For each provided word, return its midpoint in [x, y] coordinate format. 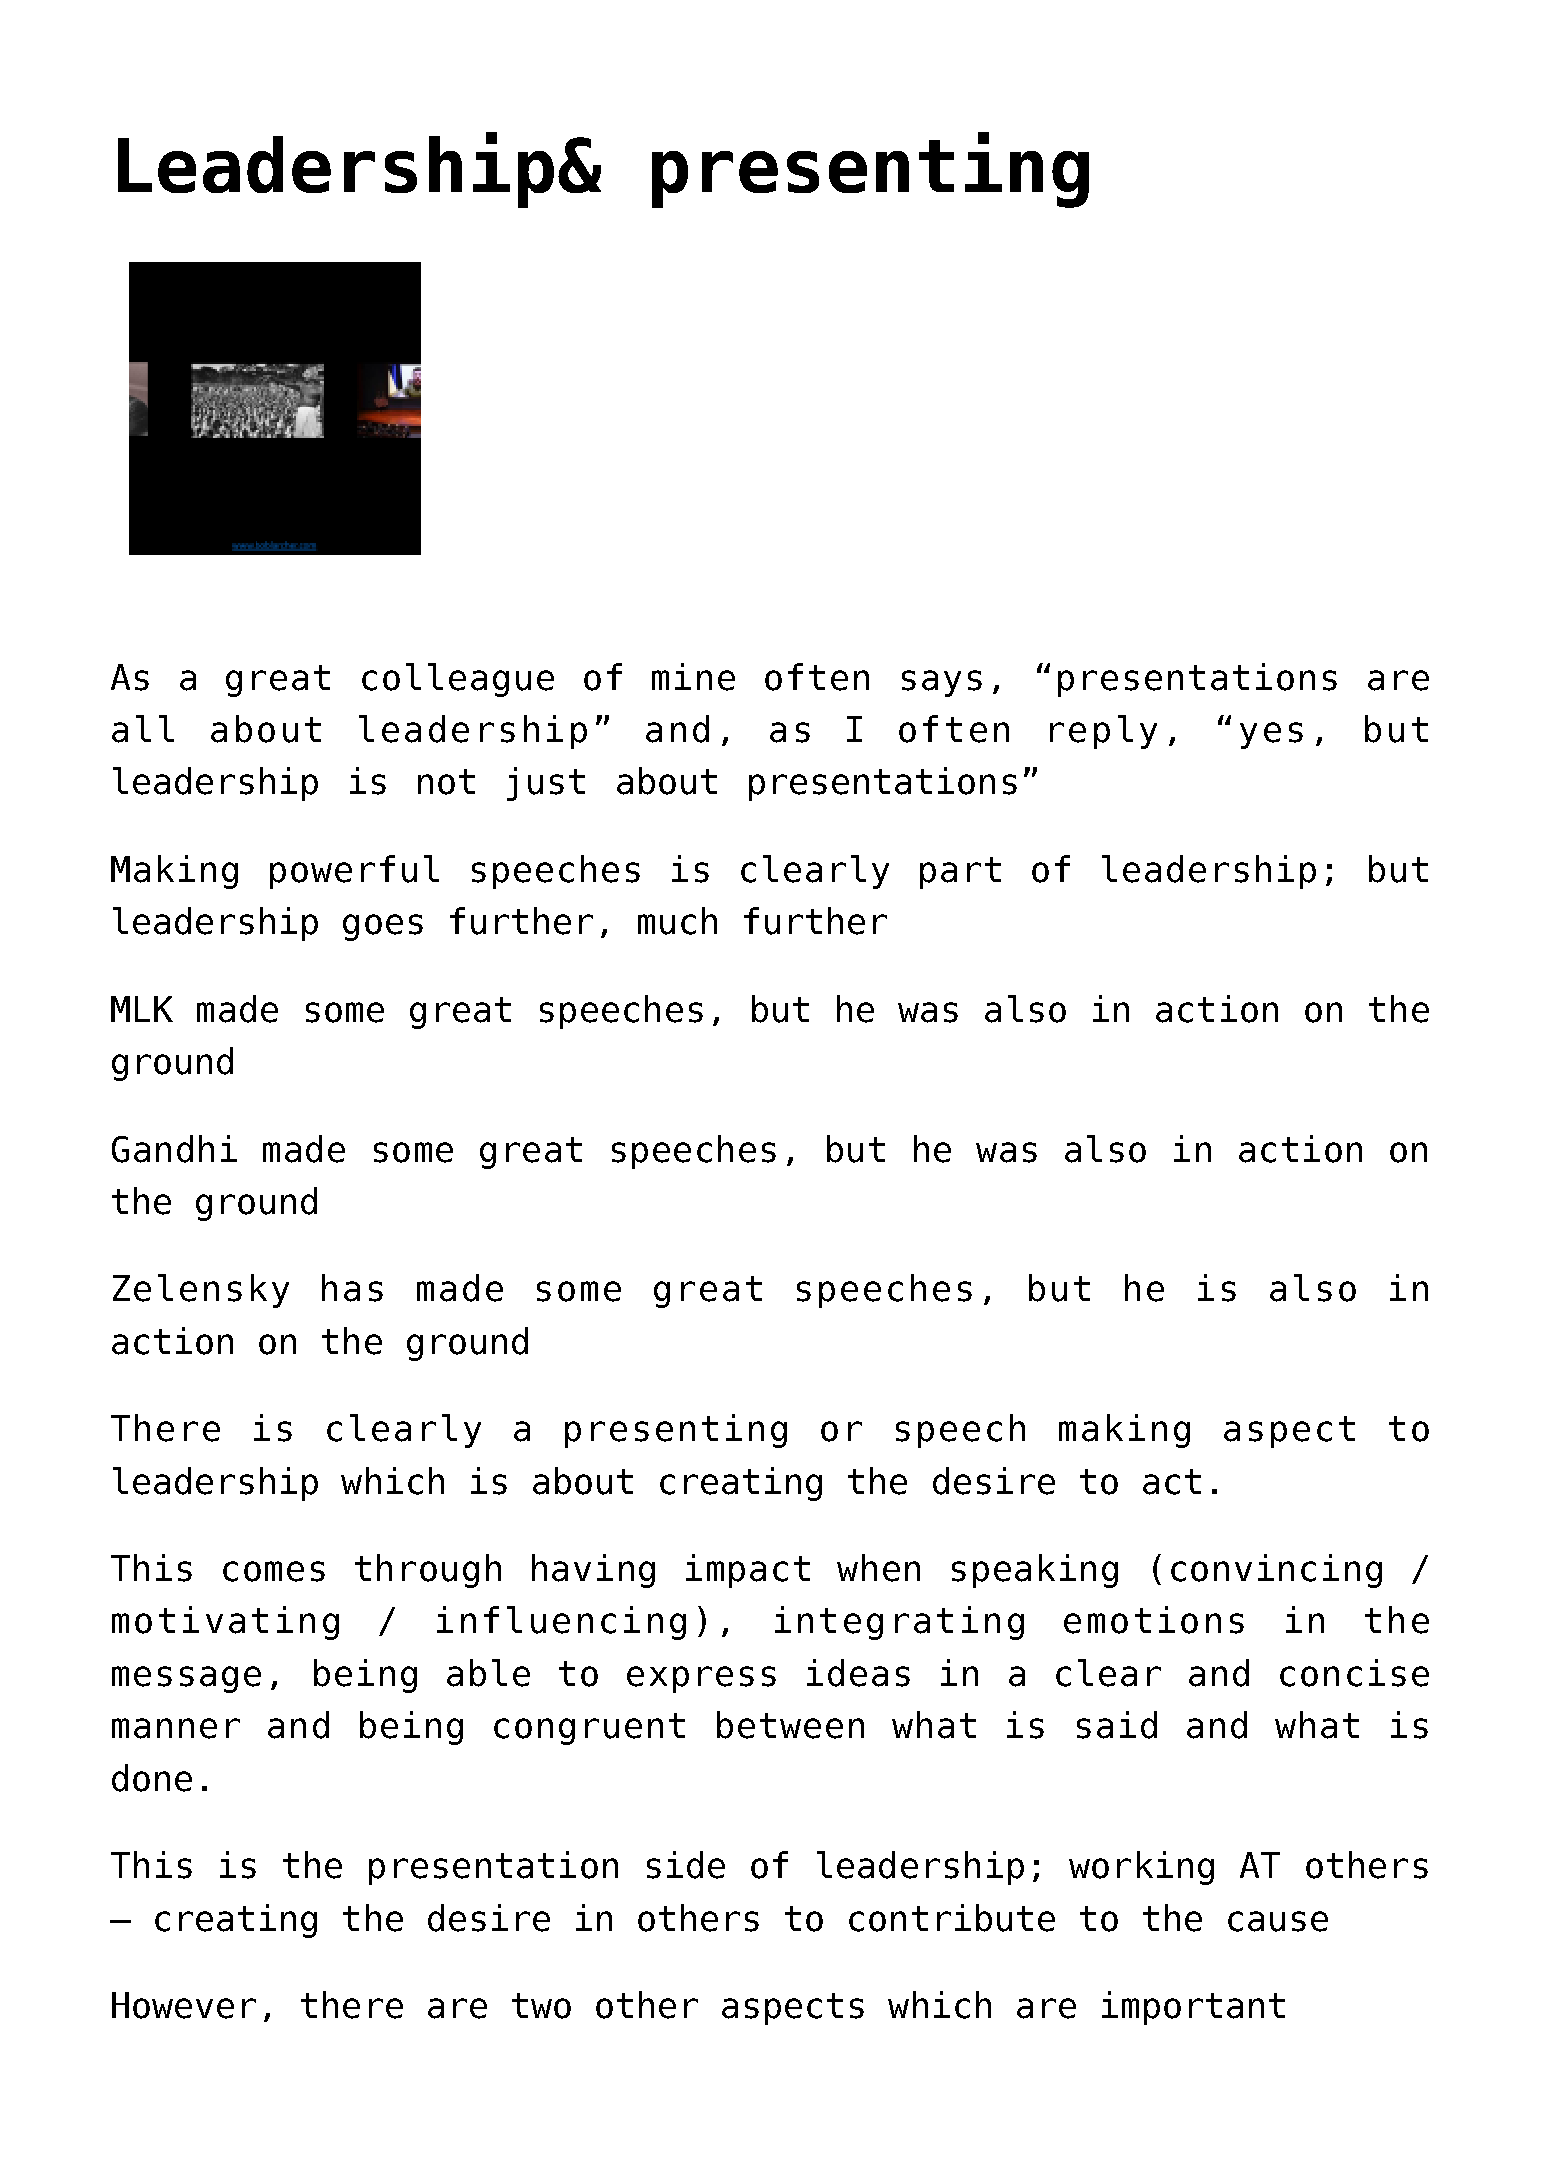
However [184, 2005]
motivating [225, 1623]
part [960, 873]
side [686, 1865]
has [352, 1288]
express [701, 1679]
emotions [1154, 1620]
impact [748, 1571]
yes [1271, 735]
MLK [142, 1009]
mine [693, 677]
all [143, 729]
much [677, 921]
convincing [1276, 1571]
